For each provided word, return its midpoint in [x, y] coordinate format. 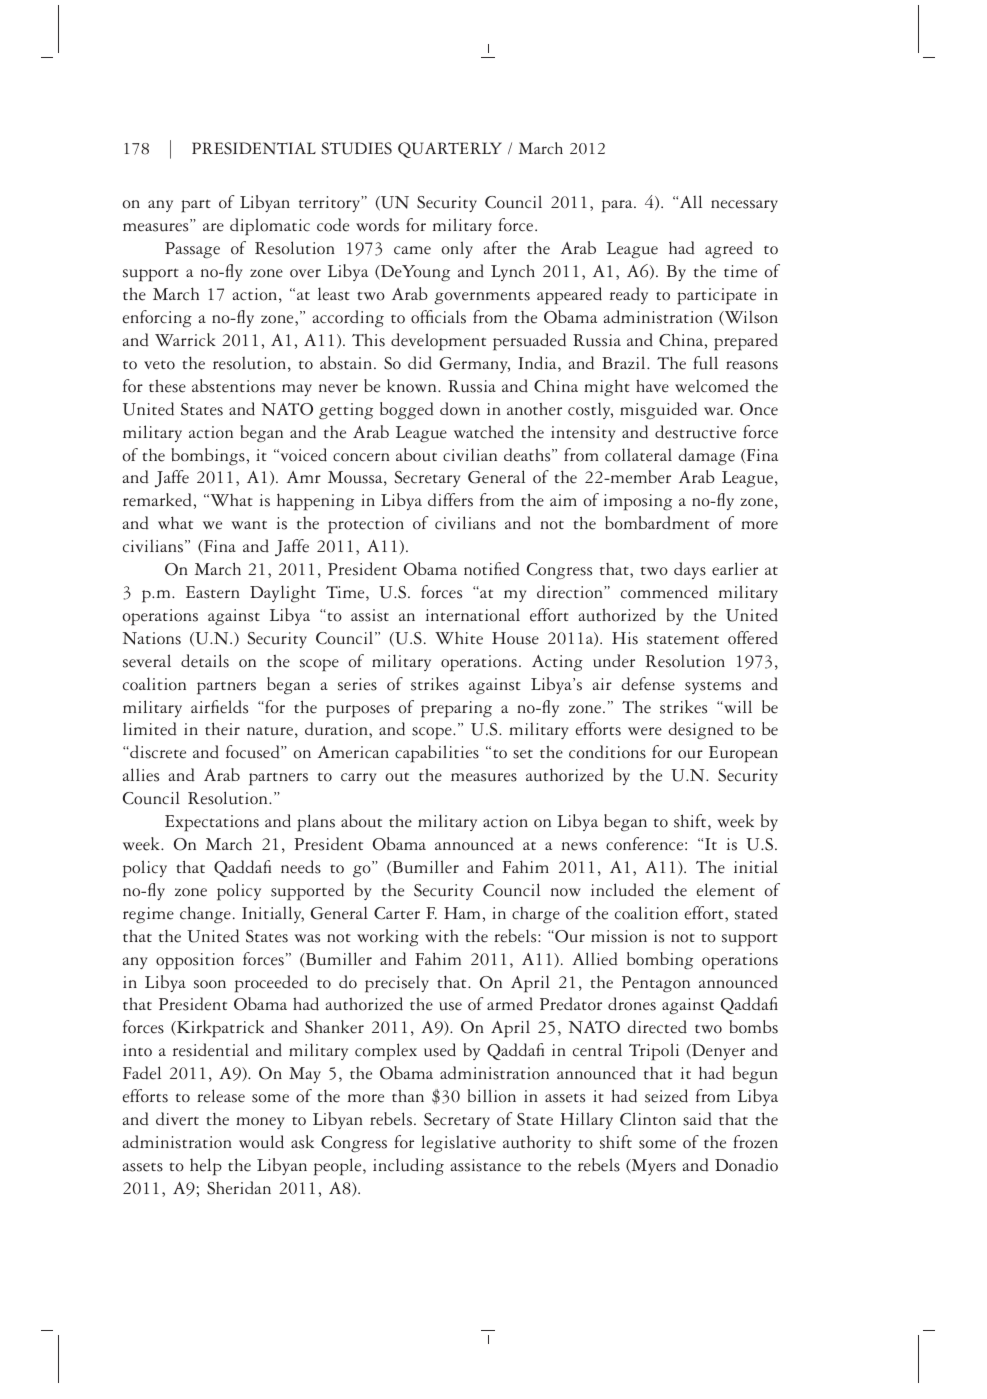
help [206, 1167]
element [725, 890]
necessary [744, 206]
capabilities [437, 754]
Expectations [212, 823]
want [249, 525]
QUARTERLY [450, 150]
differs [450, 500]
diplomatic [270, 227]
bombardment [657, 523]
